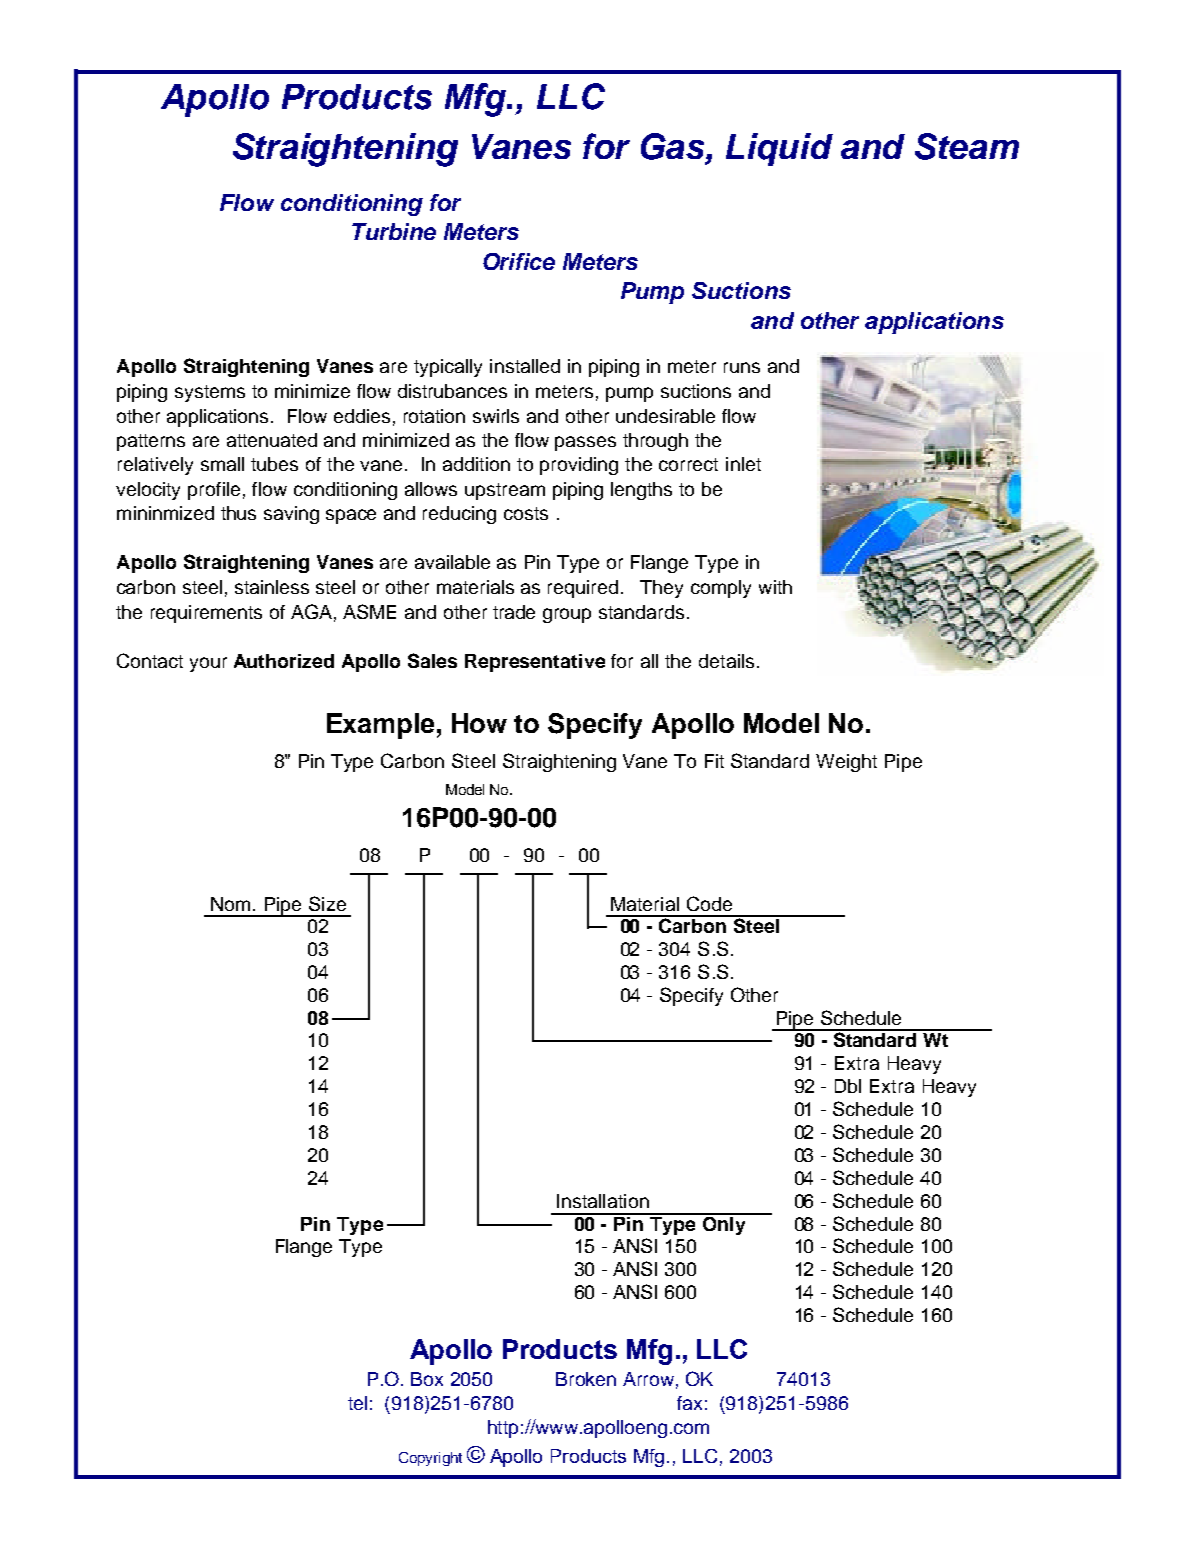  Describe the element at coordinates (526, 513) in the screenshot. I see `costs` at that location.
